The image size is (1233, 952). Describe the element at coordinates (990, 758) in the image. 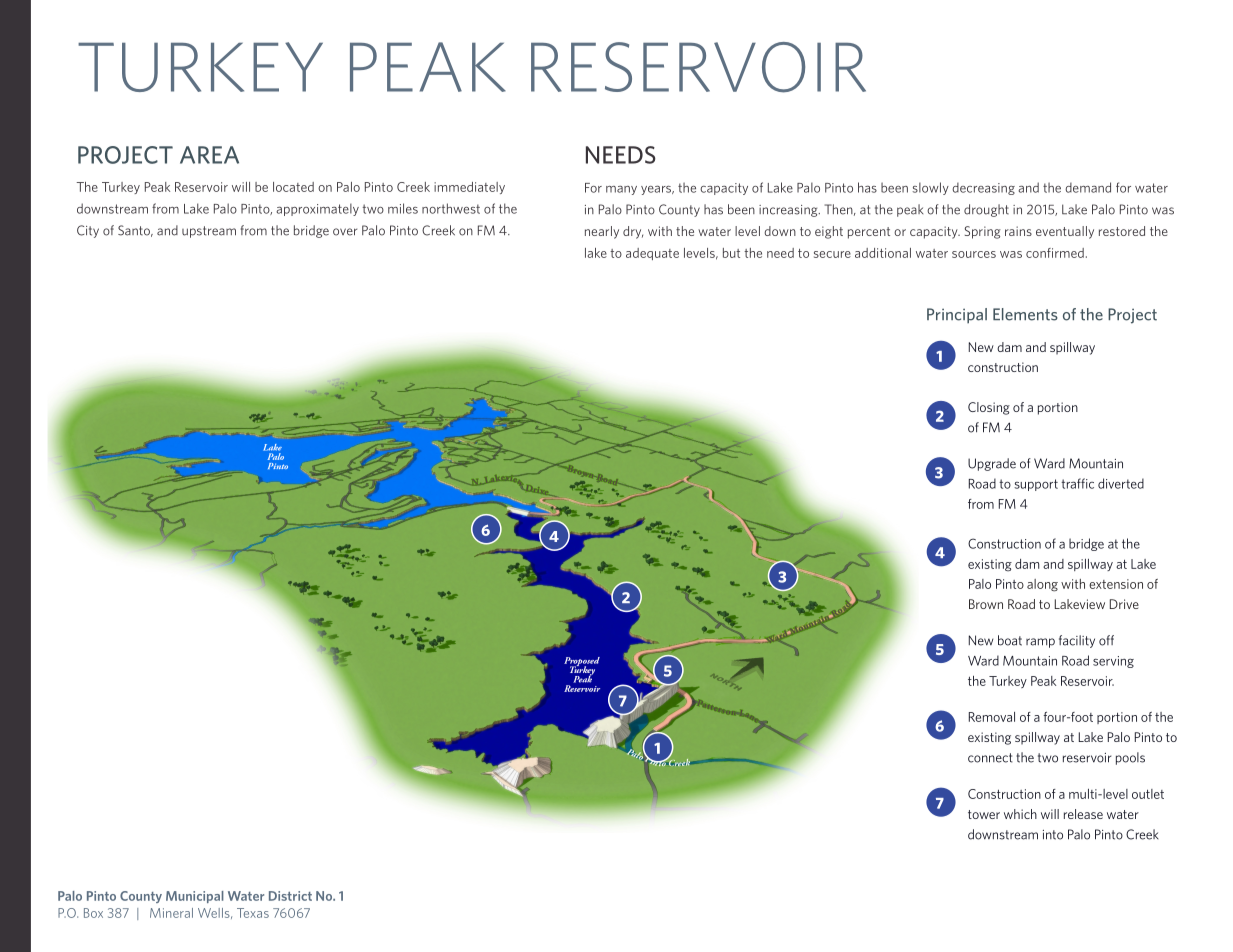

I see `connect` at that location.
